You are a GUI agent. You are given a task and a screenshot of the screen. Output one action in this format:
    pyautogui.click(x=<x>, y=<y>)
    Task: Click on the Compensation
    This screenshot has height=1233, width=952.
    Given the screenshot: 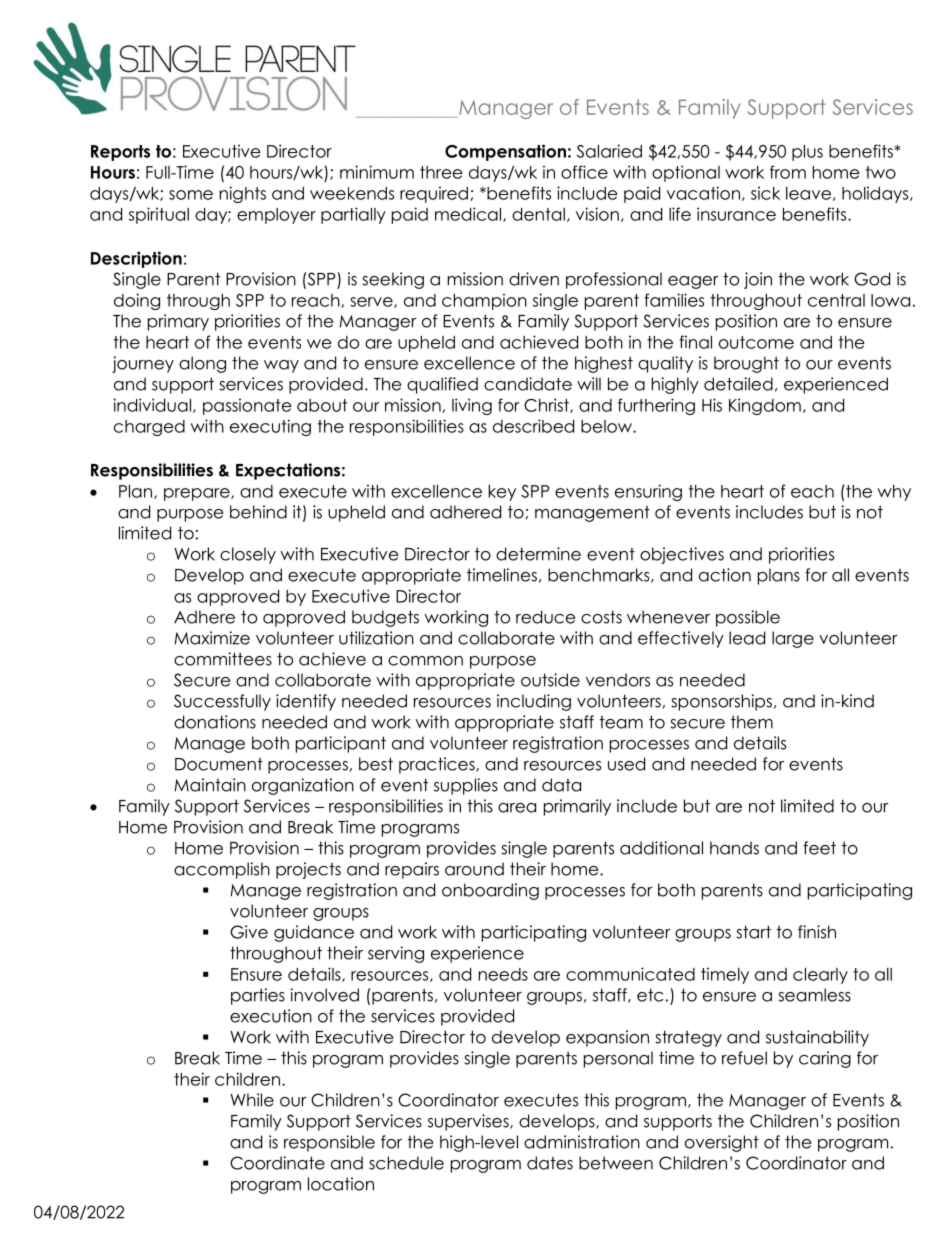 What is the action you would take?
    pyautogui.click(x=505, y=152)
